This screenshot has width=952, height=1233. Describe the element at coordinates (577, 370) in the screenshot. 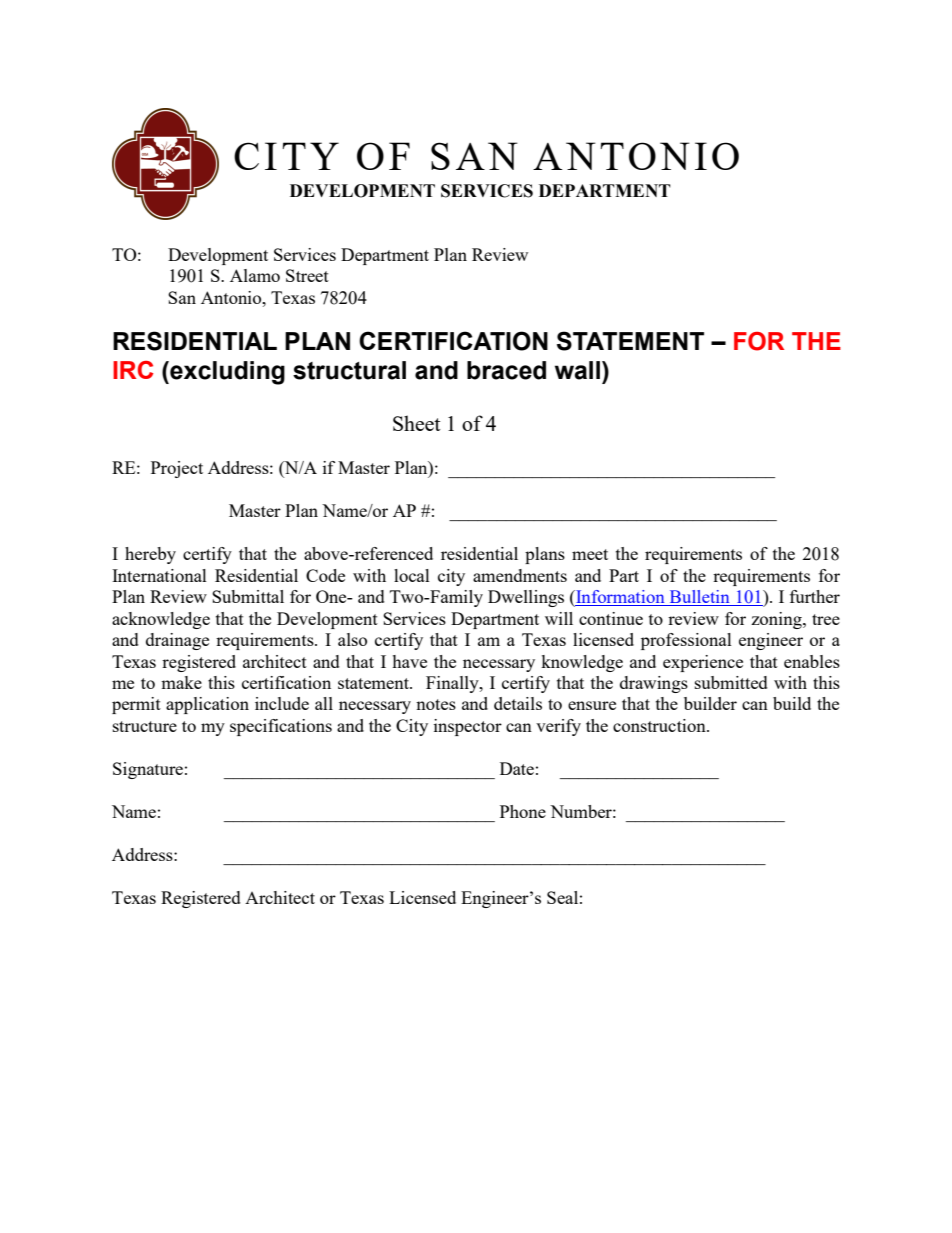

I see `wall` at that location.
